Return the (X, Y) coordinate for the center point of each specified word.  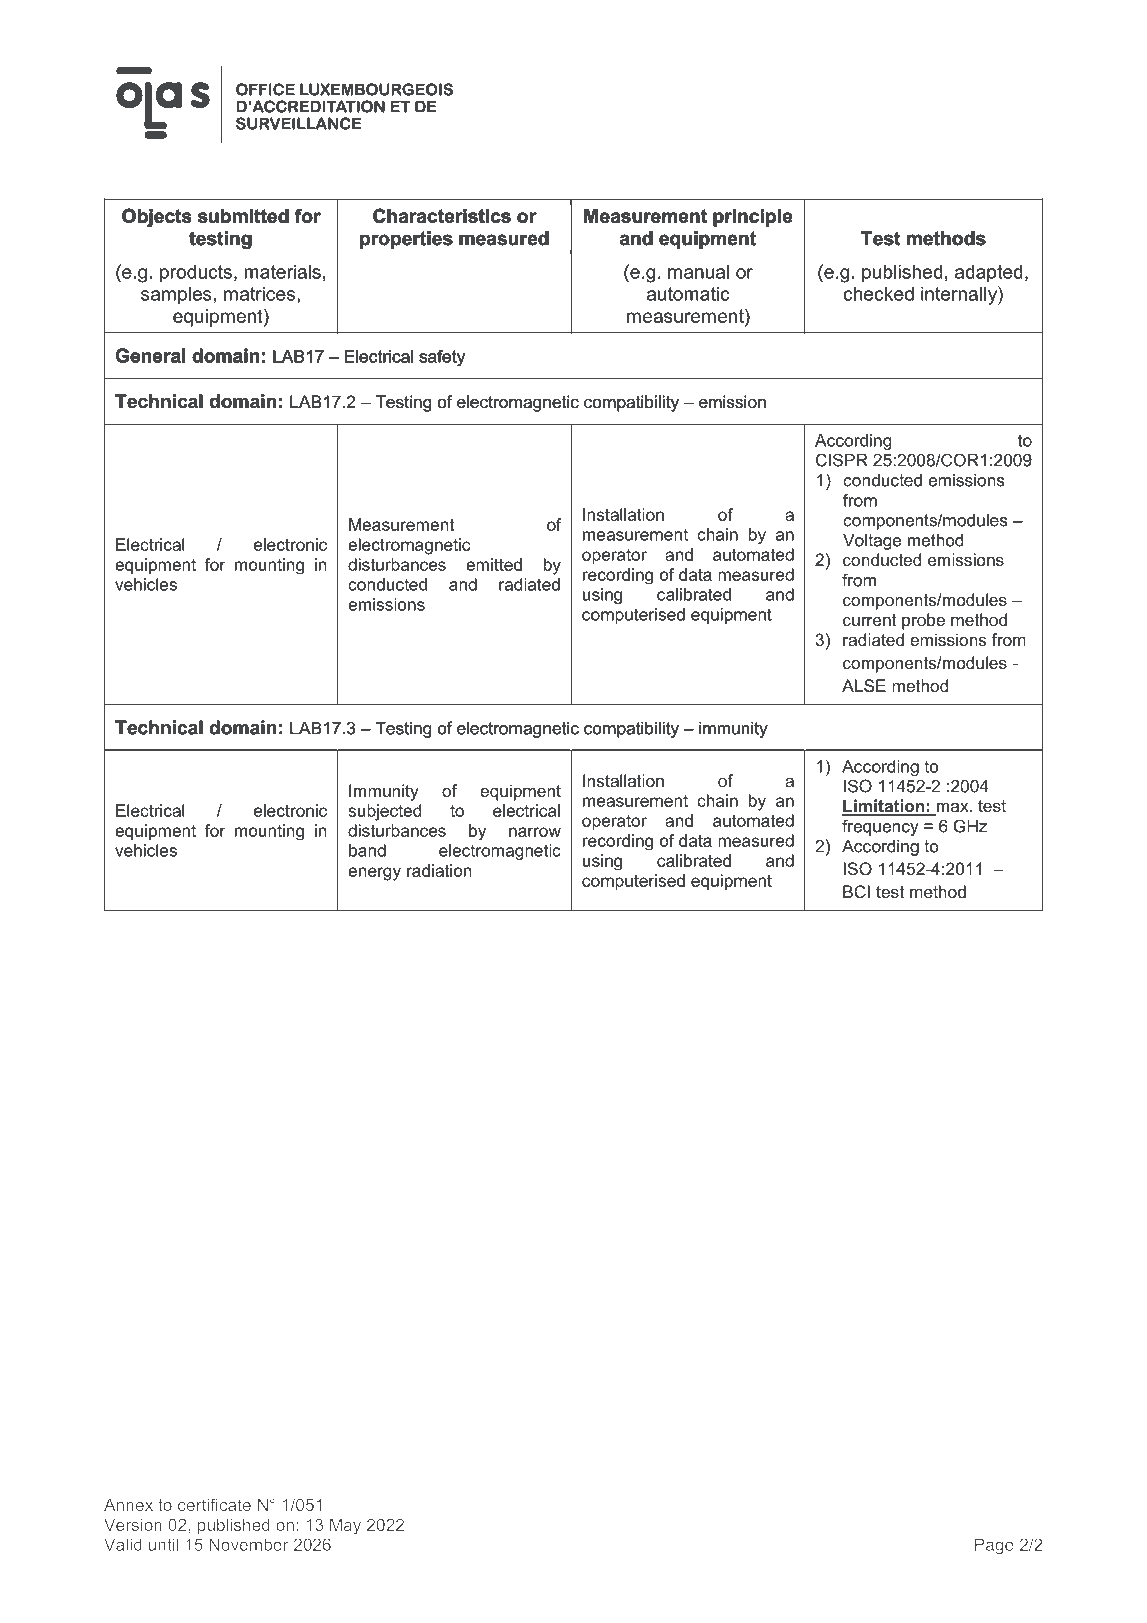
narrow (535, 832)
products (196, 273)
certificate (214, 1504)
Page (994, 1546)
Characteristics (442, 216)
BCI (856, 892)
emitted (494, 564)
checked (878, 293)
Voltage (872, 542)
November (248, 1544)
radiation (439, 870)
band (367, 850)
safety (442, 358)
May (345, 1526)
